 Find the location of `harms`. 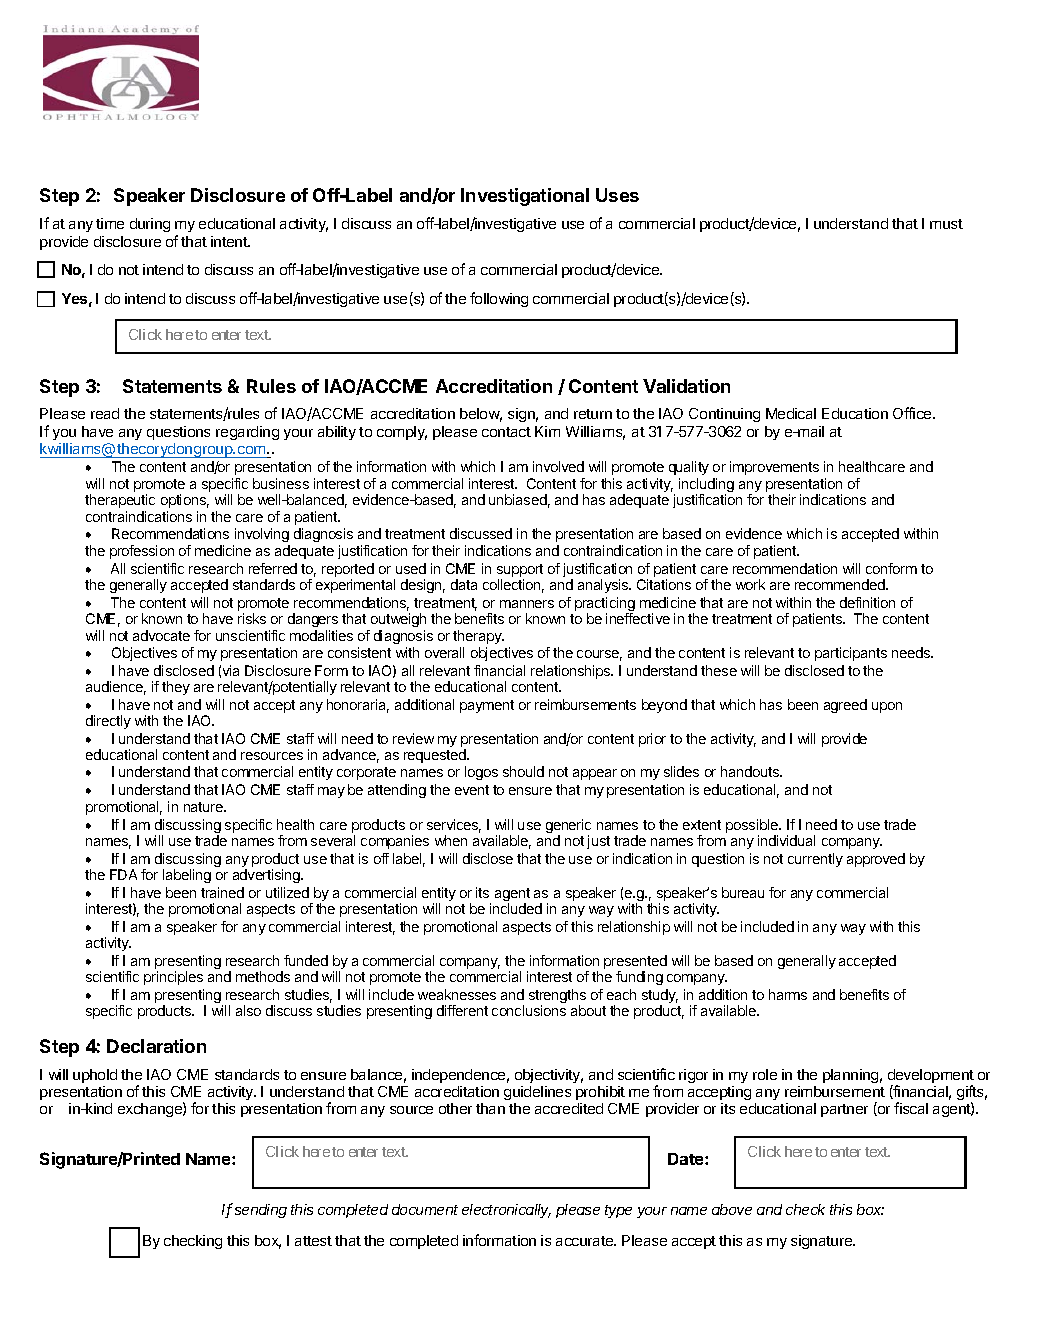

harms is located at coordinates (788, 994).
